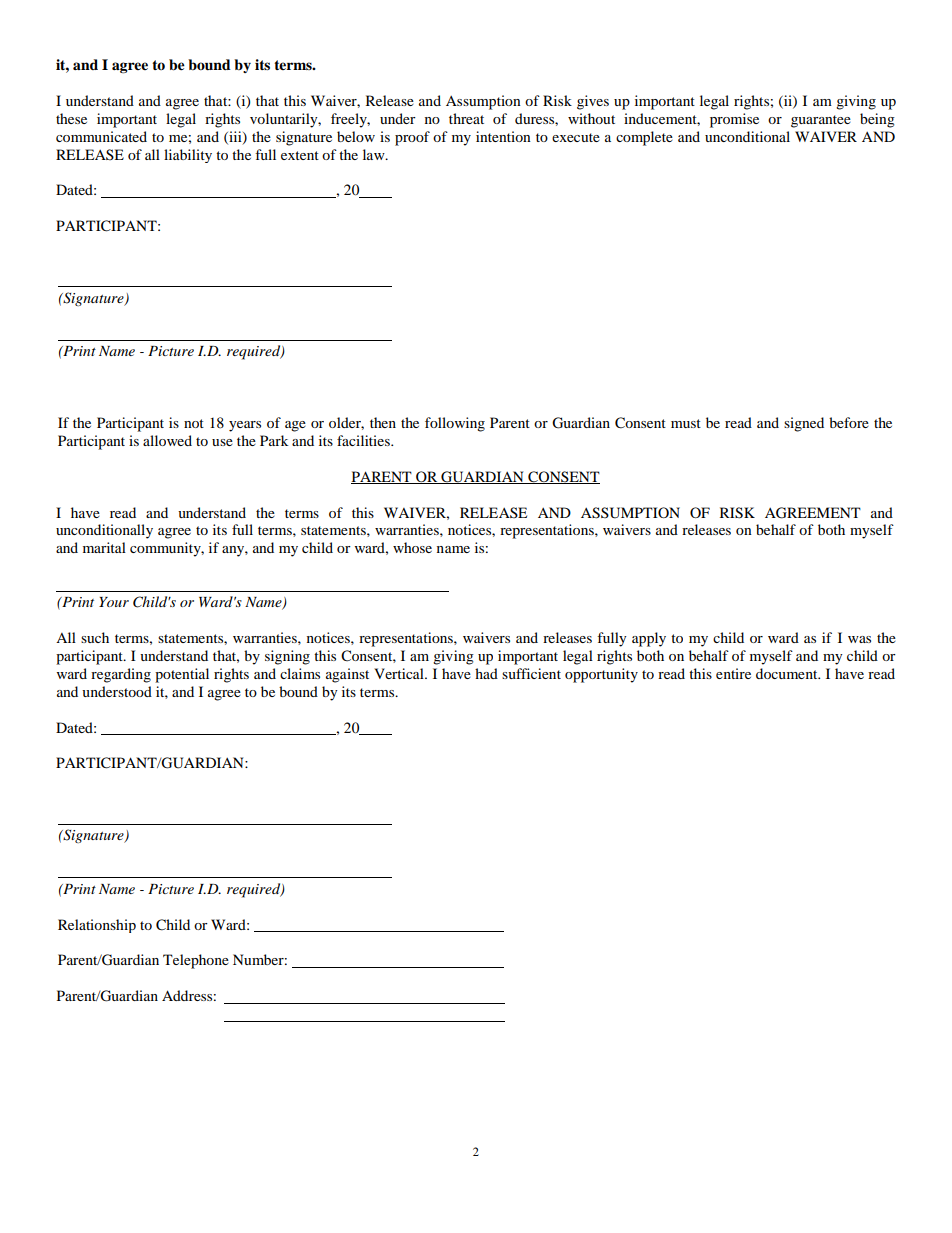  What do you see at coordinates (188, 156) in the screenshot?
I see `liability` at bounding box center [188, 156].
